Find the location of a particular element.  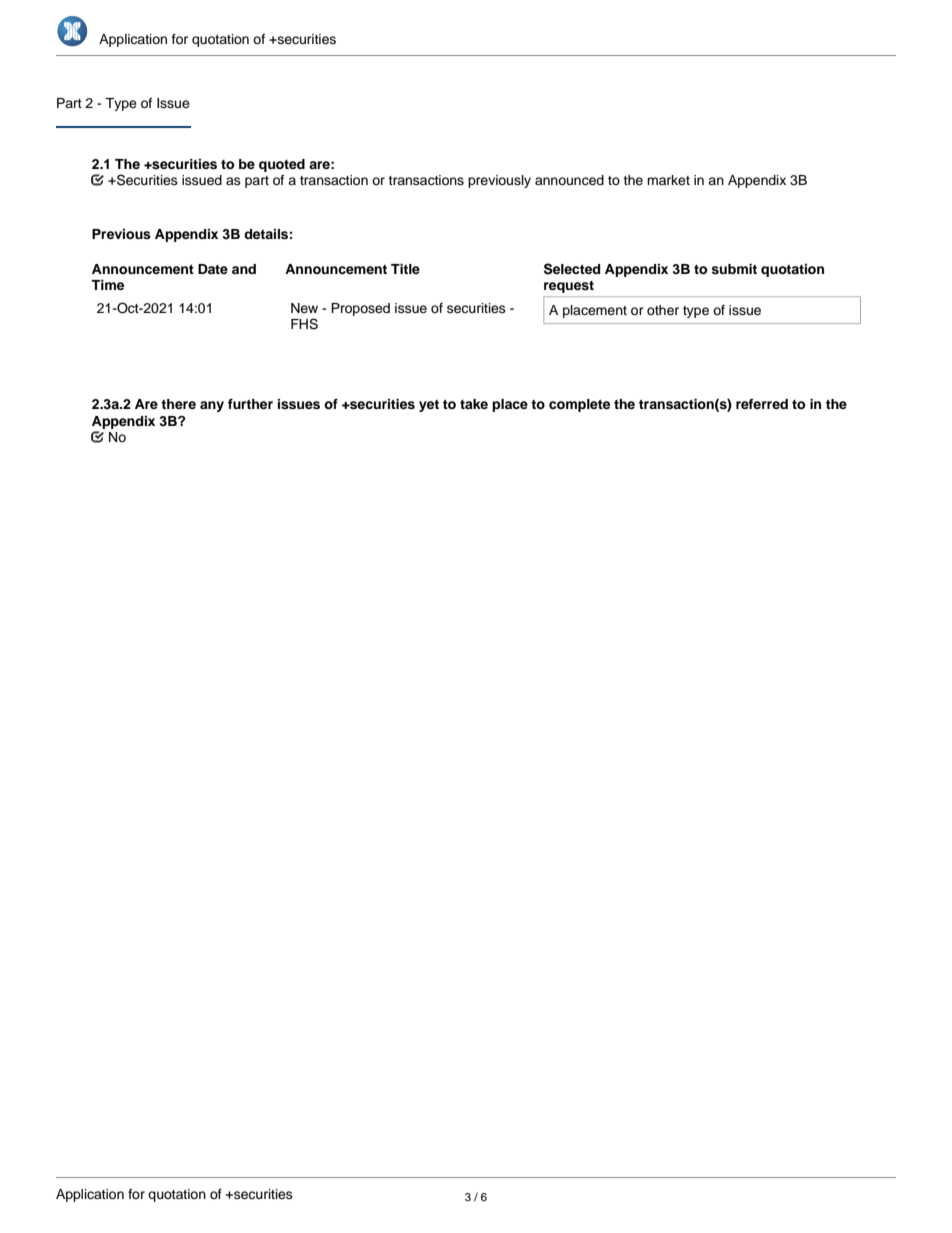

there is located at coordinates (178, 404).
